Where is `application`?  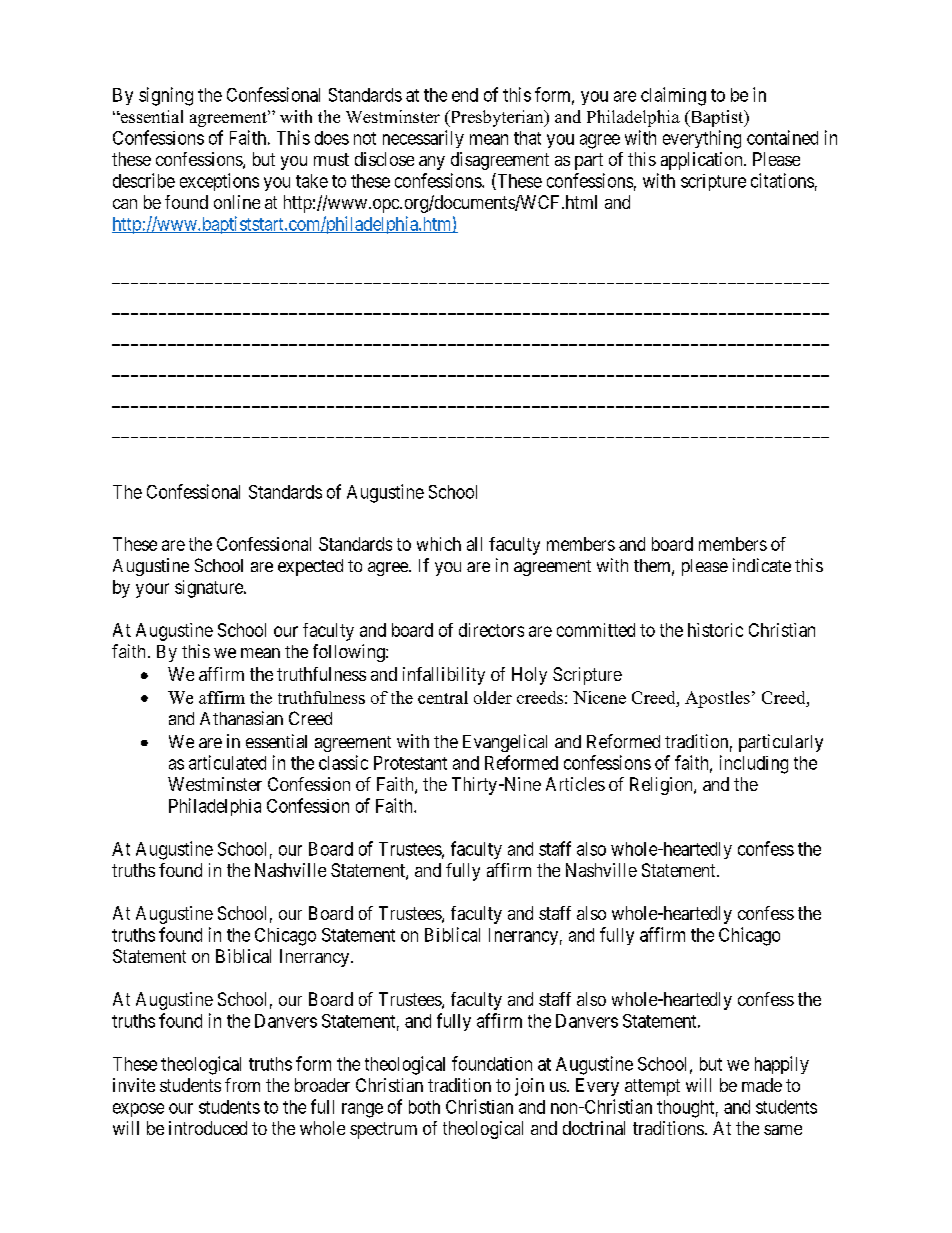
application is located at coordinates (703, 161).
